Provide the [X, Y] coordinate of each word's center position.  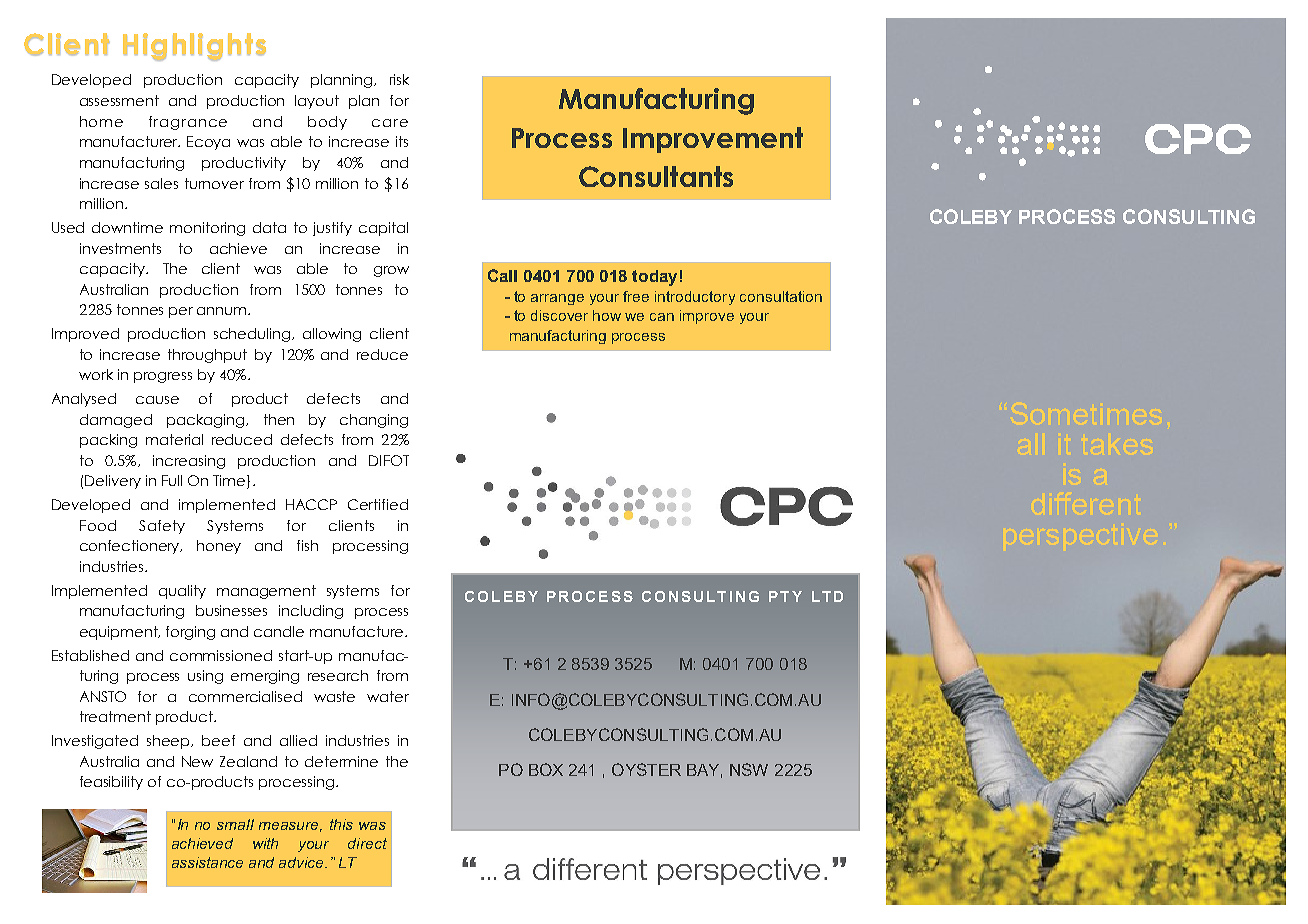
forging [190, 633]
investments [120, 248]
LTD [827, 596]
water [388, 696]
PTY [785, 596]
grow [391, 271]
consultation [781, 296]
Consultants [656, 176]
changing [374, 421]
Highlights [194, 47]
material [174, 439]
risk [399, 79]
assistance [207, 862]
